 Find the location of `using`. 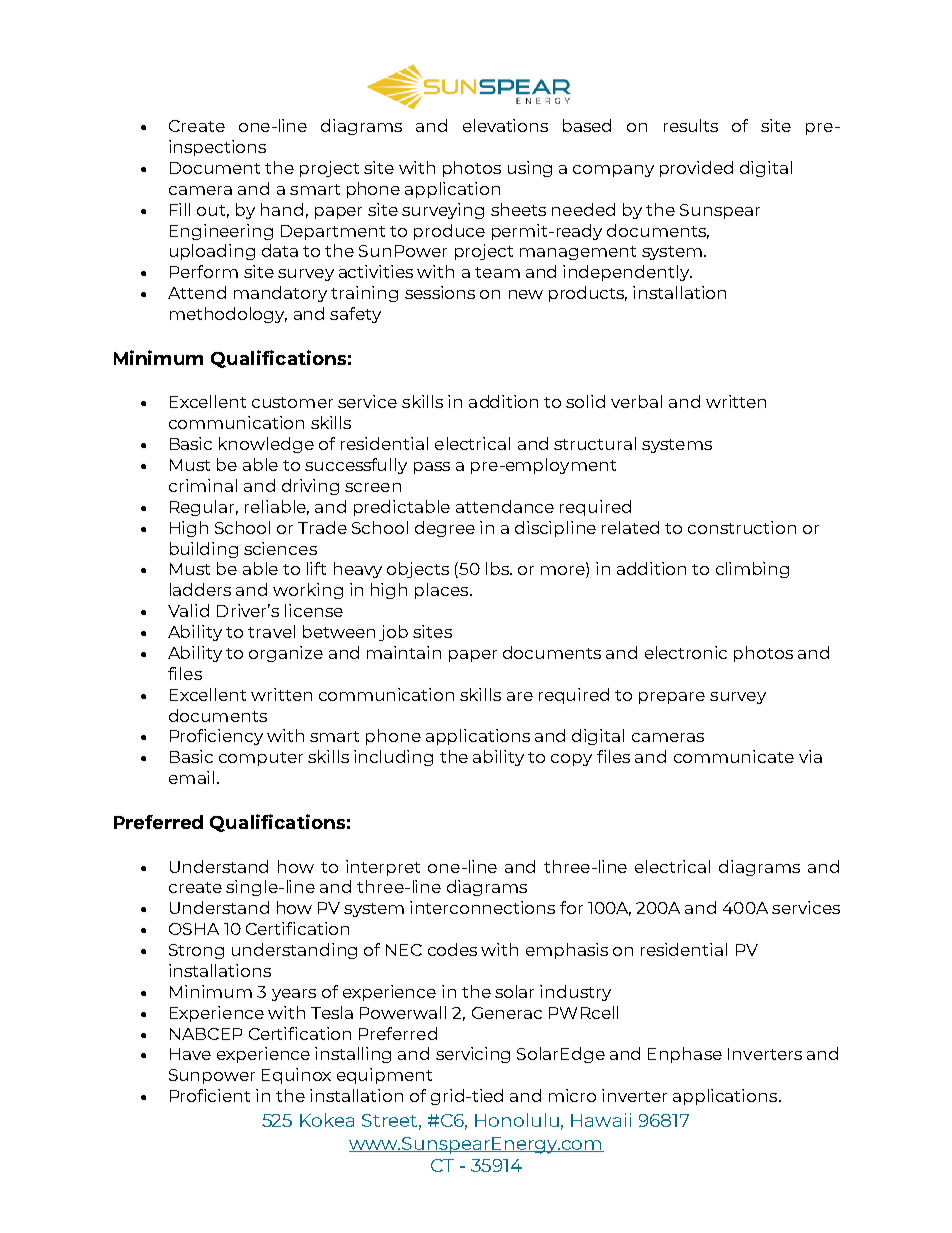

using is located at coordinates (530, 169).
